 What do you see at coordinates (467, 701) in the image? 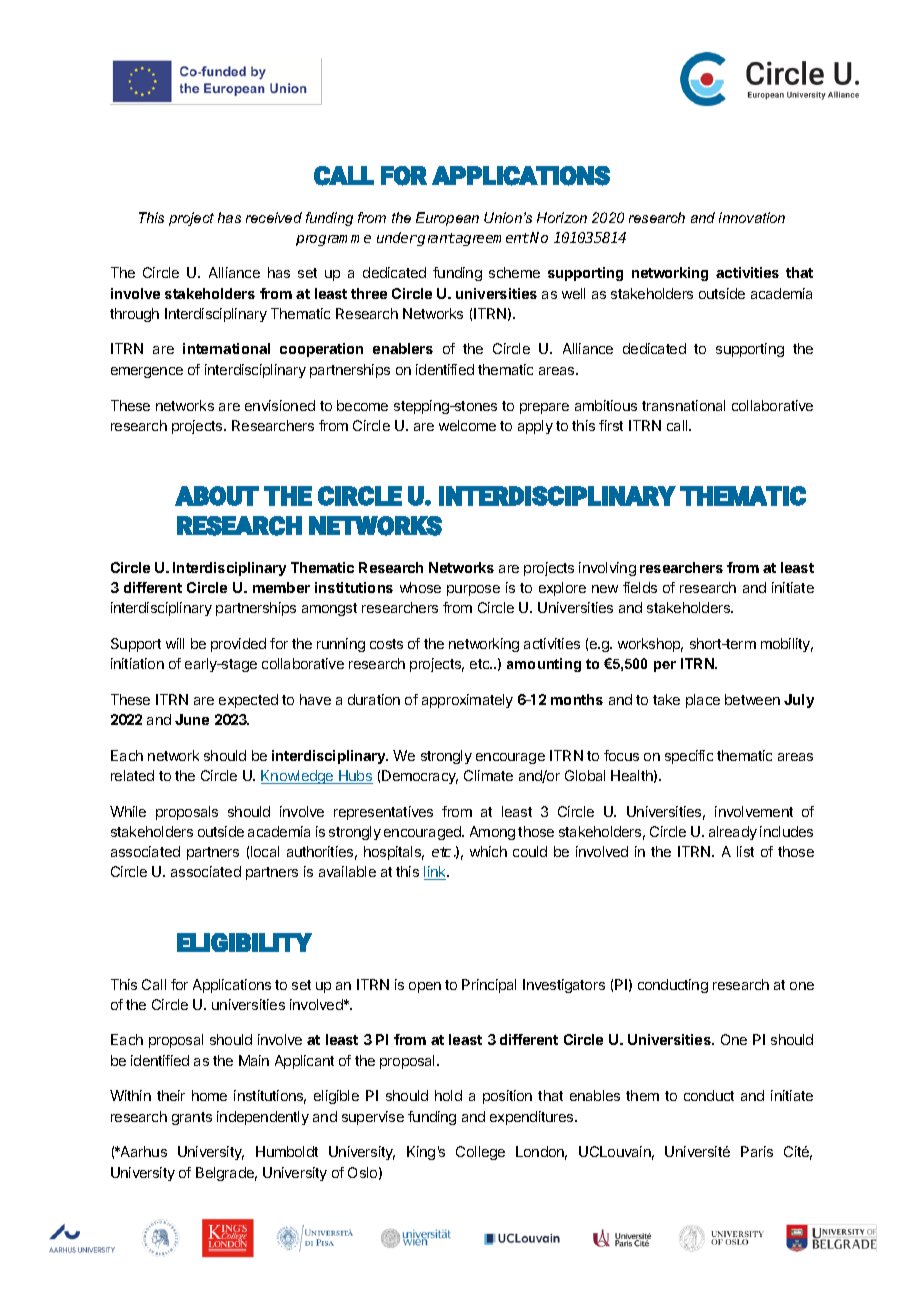
I see `approximately` at bounding box center [467, 701].
